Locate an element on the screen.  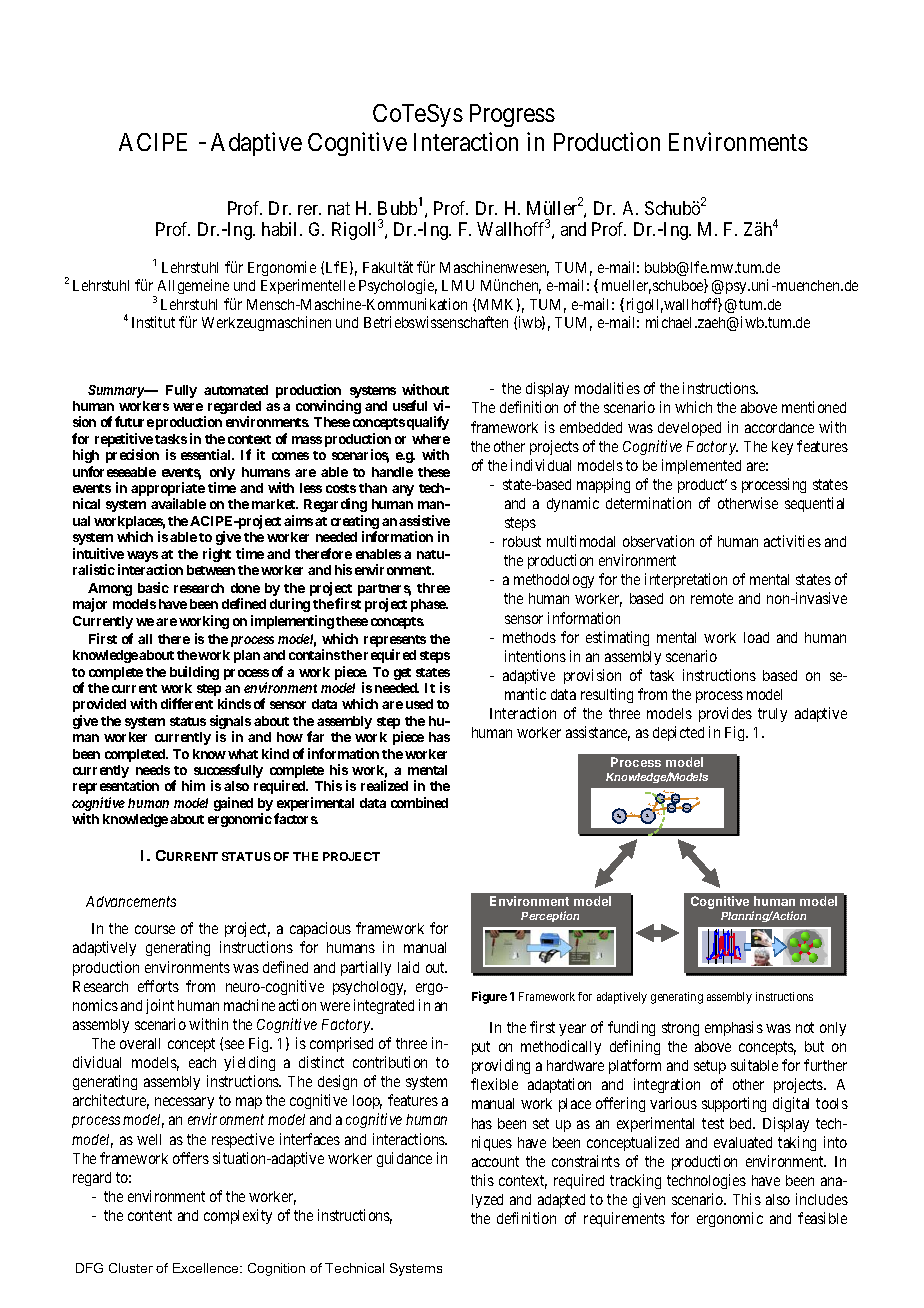
Progress is located at coordinates (512, 115).
